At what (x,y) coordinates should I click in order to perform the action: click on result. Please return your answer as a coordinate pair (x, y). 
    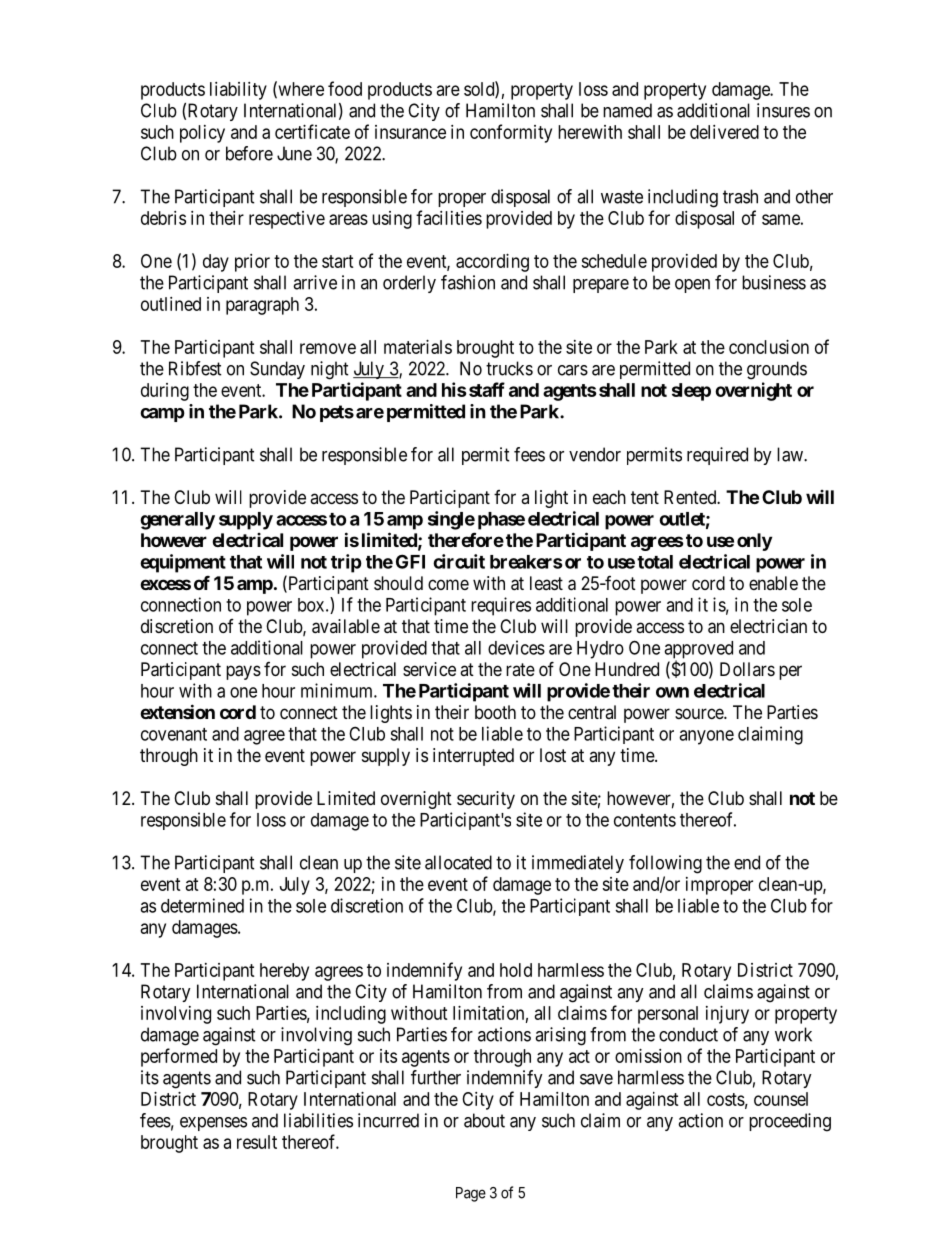
    Looking at the image, I should click on (257, 1142).
